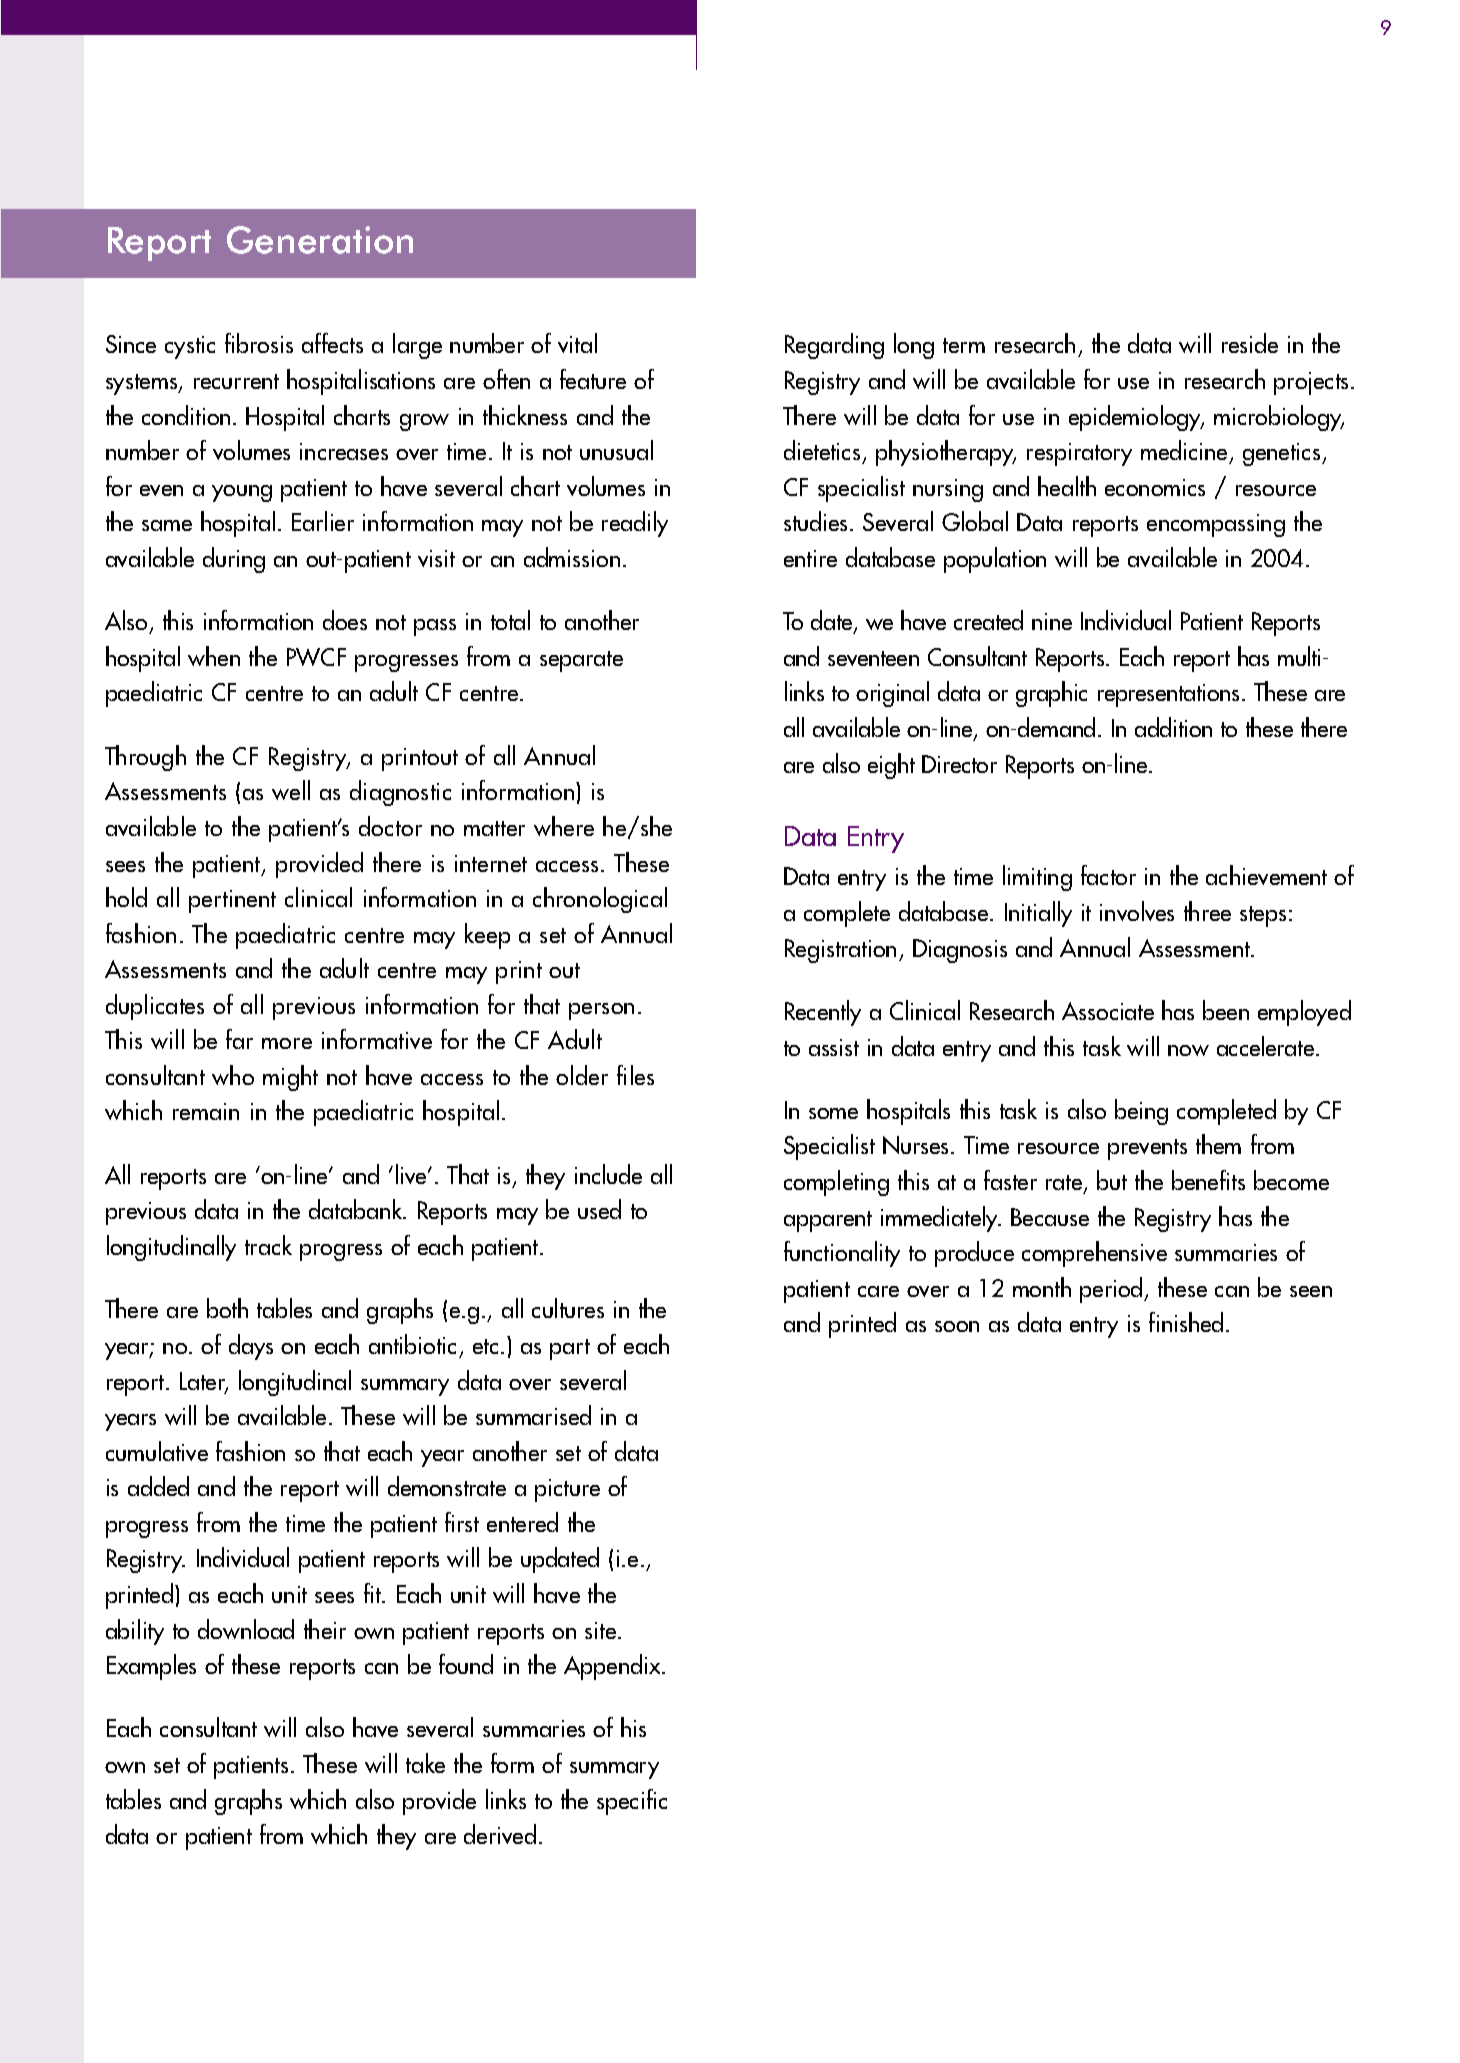 This page has height=2063, width=1460. Describe the element at coordinates (259, 343) in the page. I see `fibrosis` at that location.
